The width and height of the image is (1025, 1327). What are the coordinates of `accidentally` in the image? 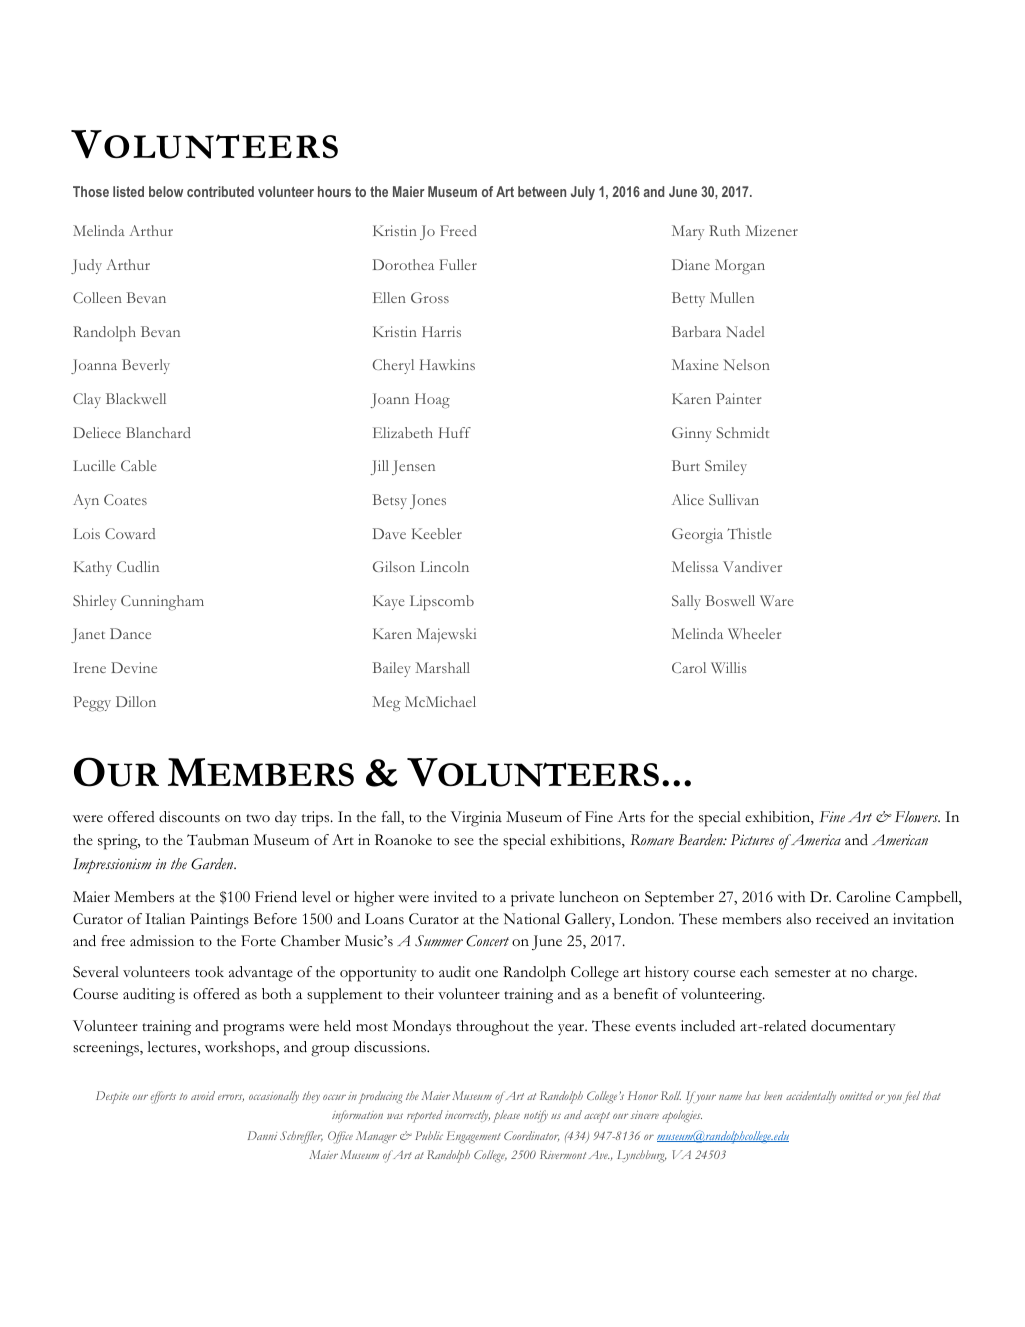 It's located at (811, 1097).
